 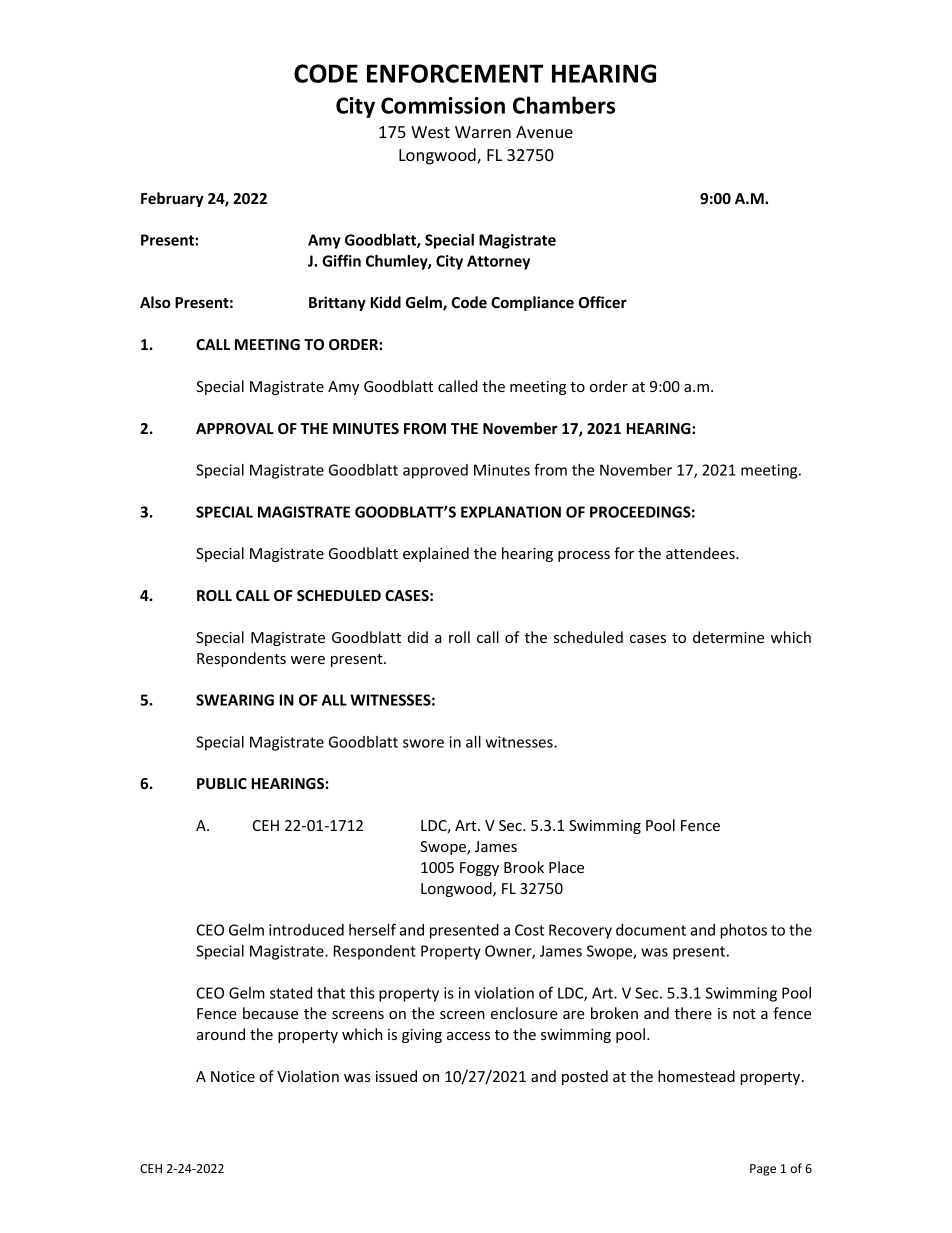 I want to click on approved, so click(x=435, y=471).
